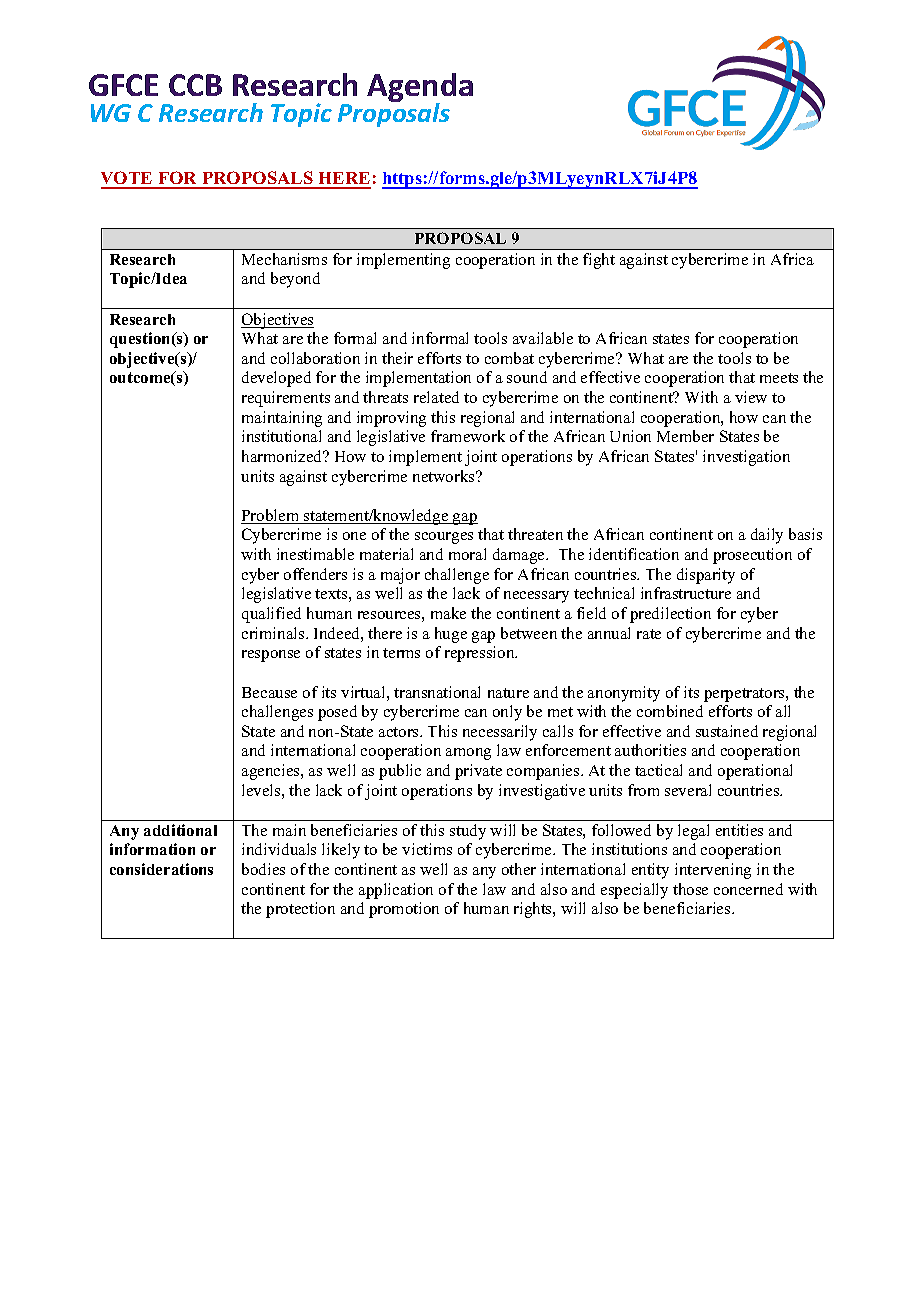 Image resolution: width=924 pixels, height=1307 pixels. Describe the element at coordinates (269, 692) in the screenshot. I see `Because` at that location.
